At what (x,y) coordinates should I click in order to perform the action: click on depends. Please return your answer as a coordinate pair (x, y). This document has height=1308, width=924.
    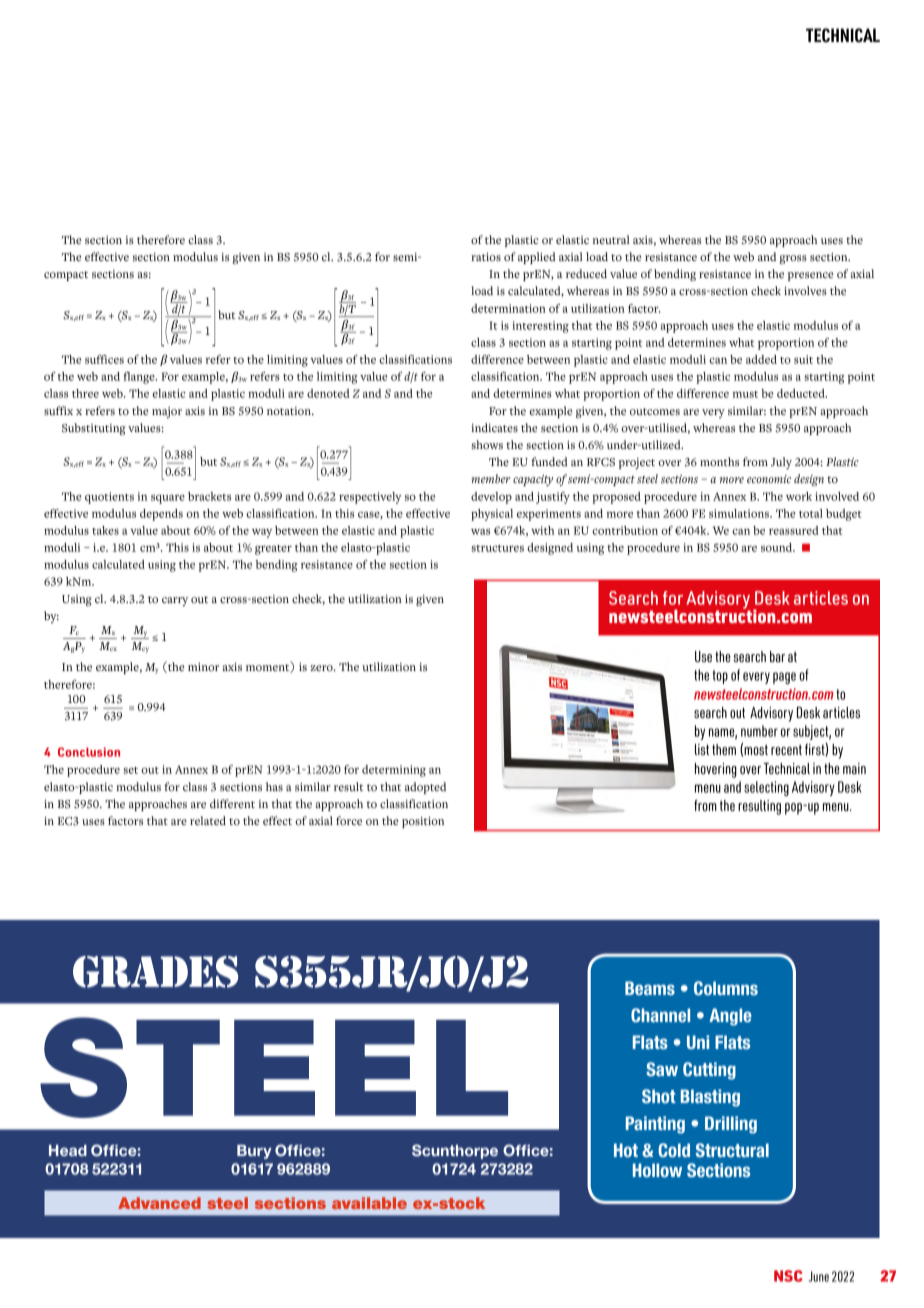
    Looking at the image, I should click on (161, 515).
